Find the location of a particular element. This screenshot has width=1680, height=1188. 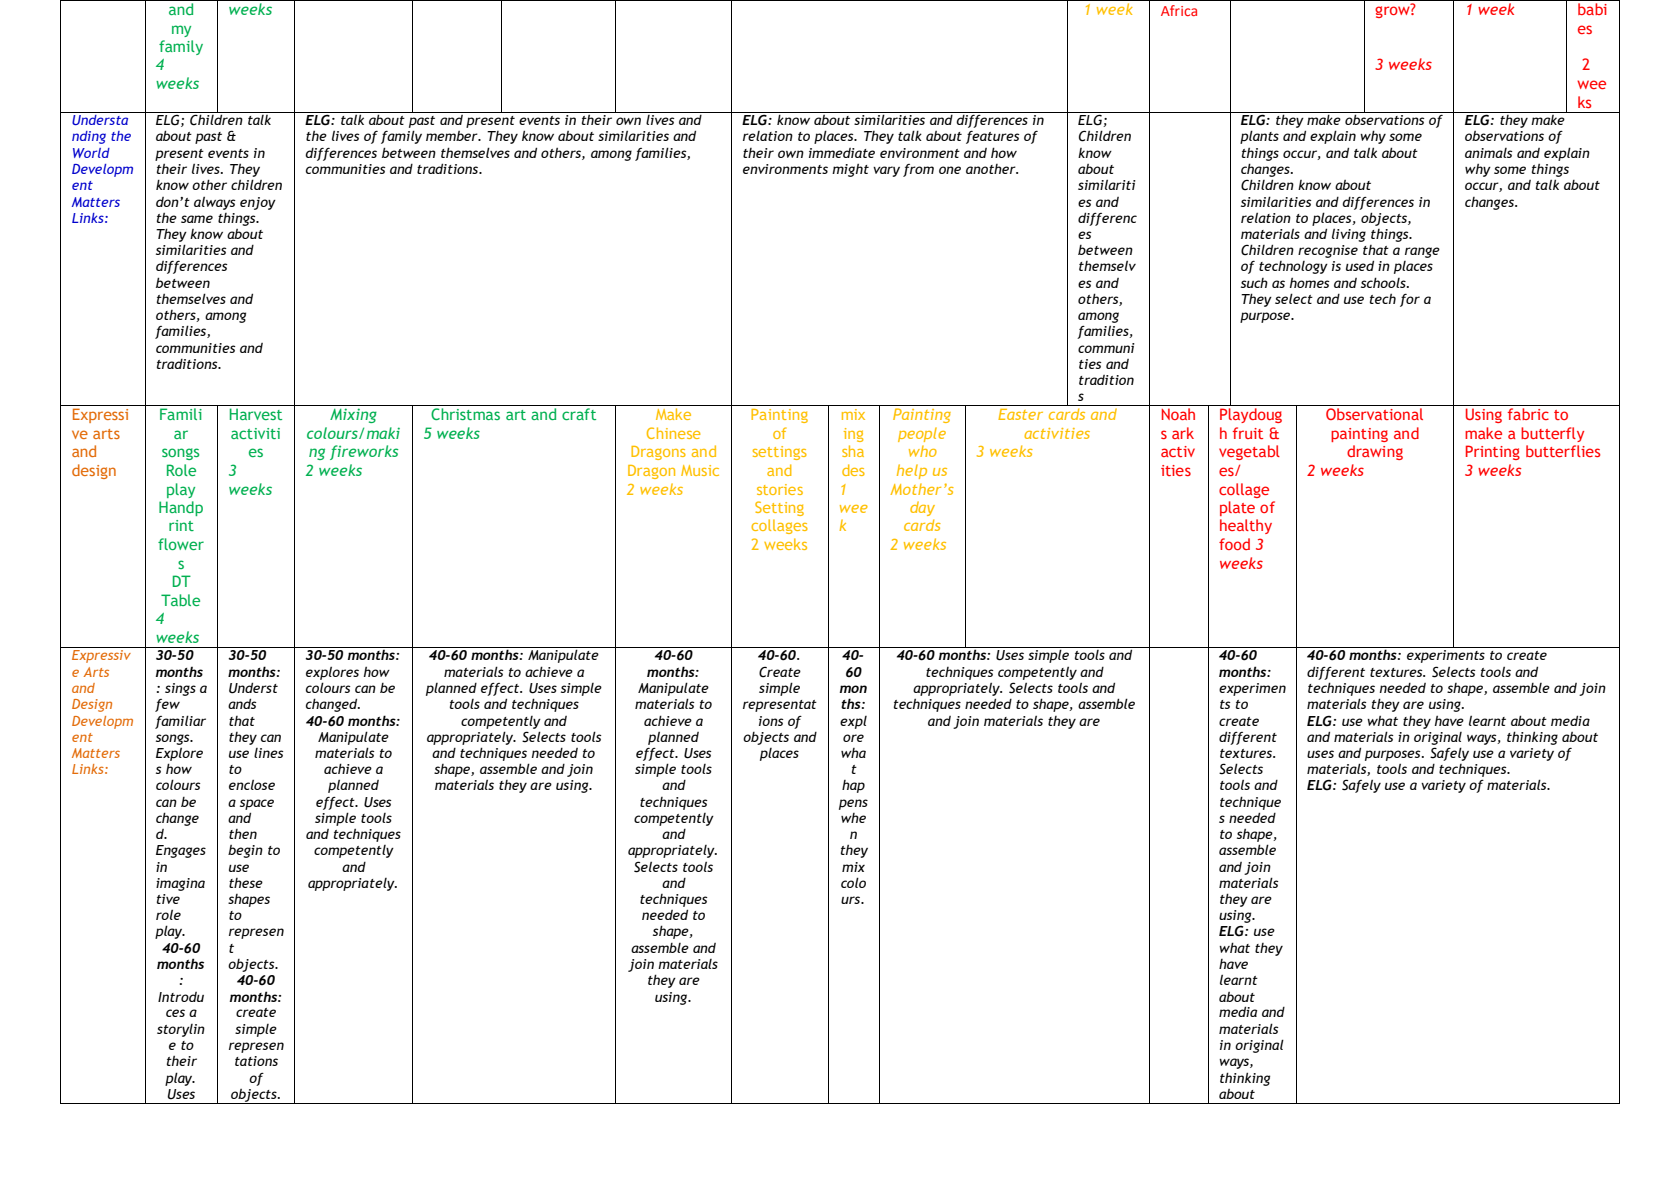

nding is located at coordinates (89, 137).
